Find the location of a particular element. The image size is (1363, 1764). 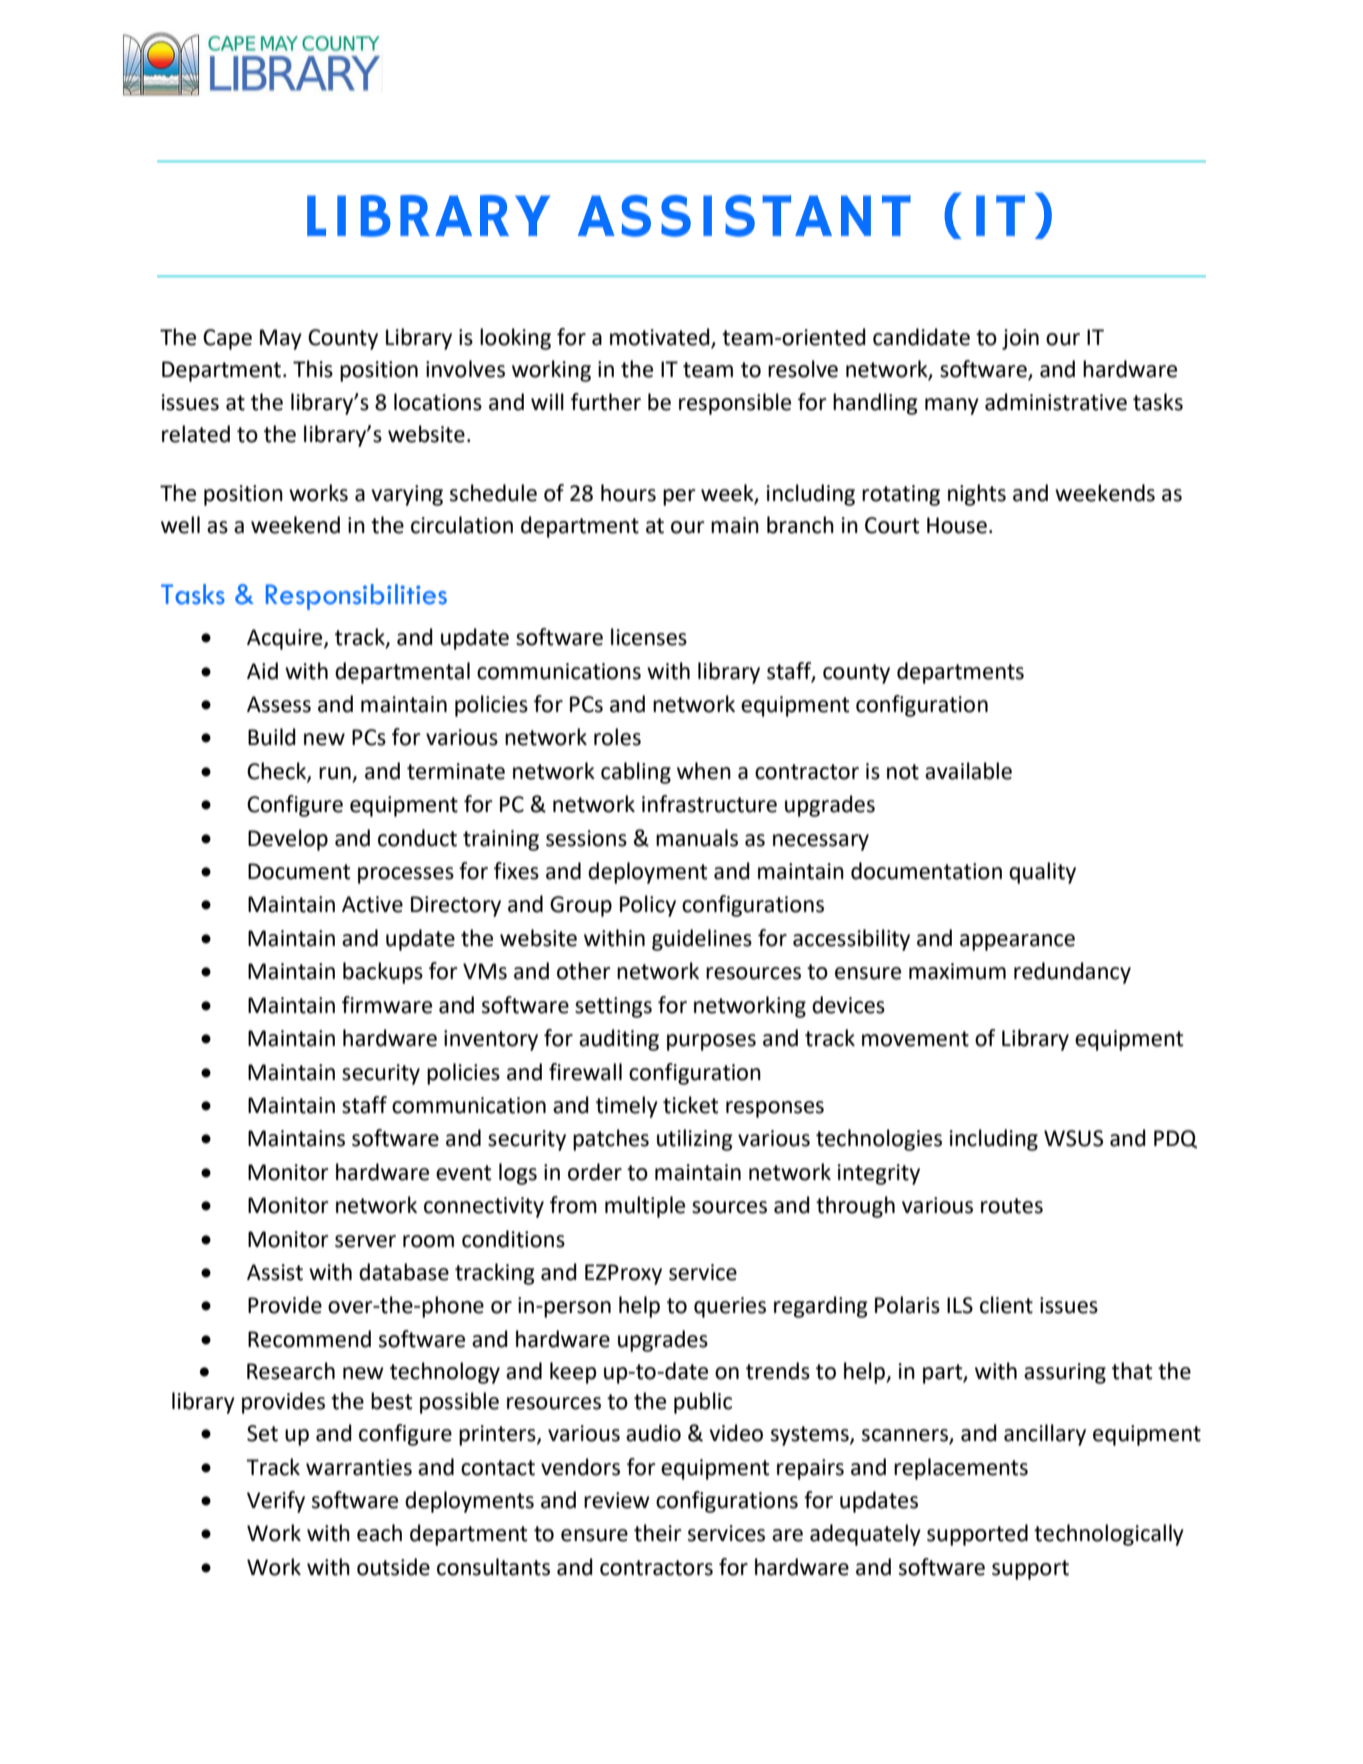

This is located at coordinates (313, 369).
